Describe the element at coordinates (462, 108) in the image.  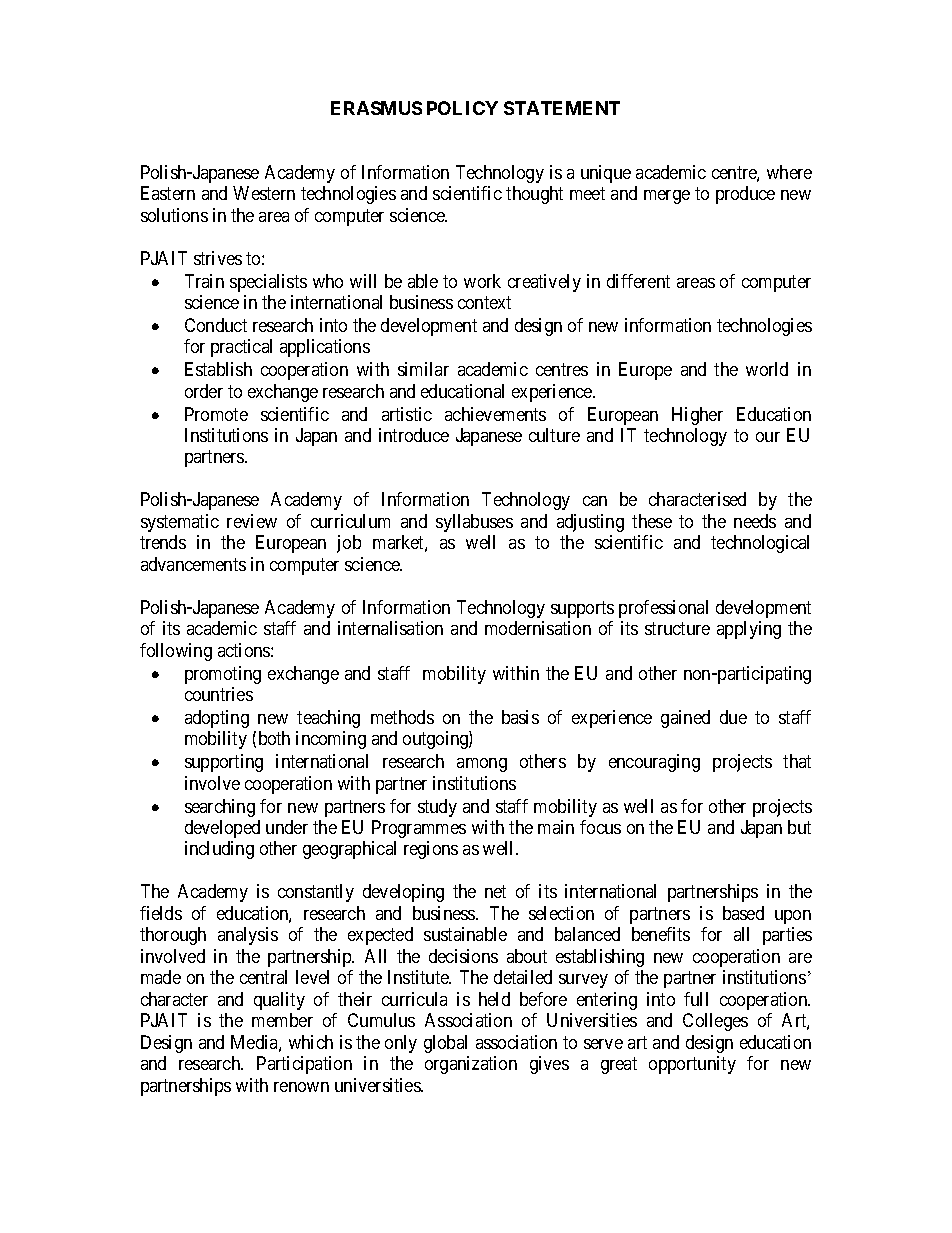
I see `POLICY` at that location.
